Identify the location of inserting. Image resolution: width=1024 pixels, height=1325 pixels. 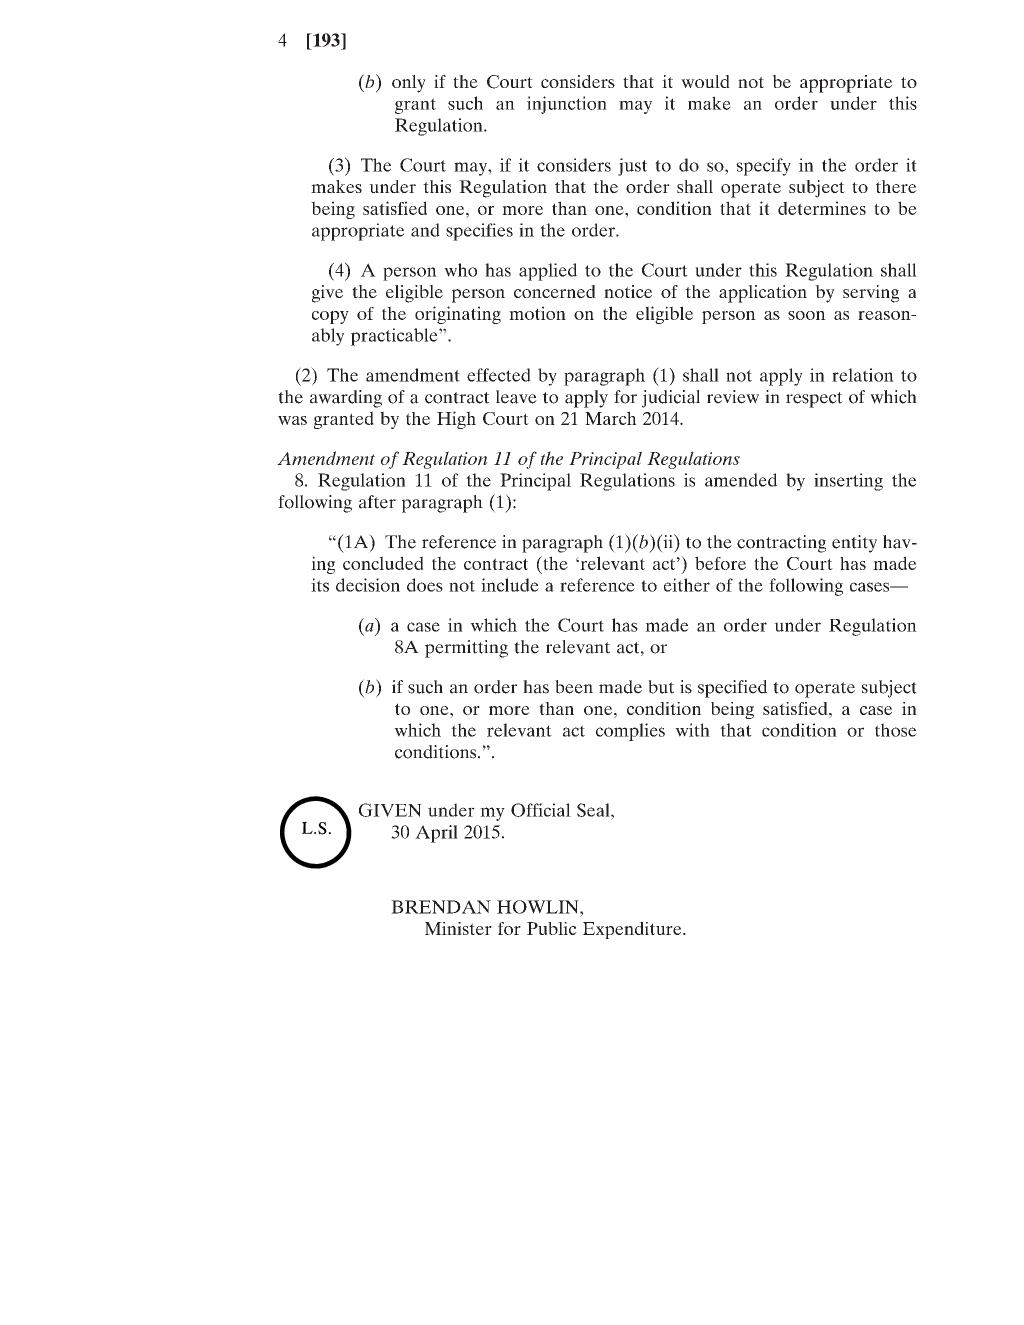
(848, 482).
